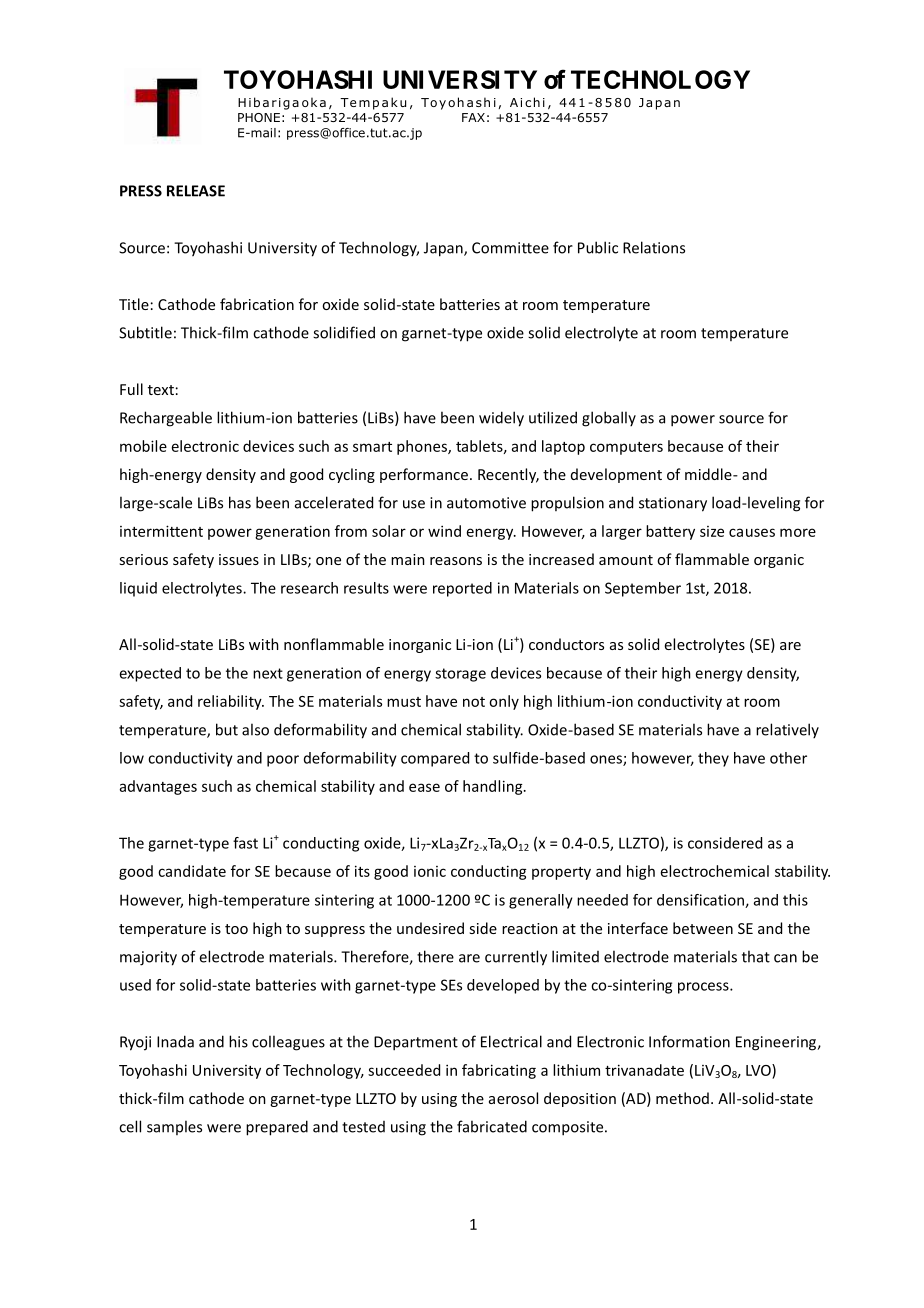  Describe the element at coordinates (424, 475) in the screenshot. I see `performance` at that location.
